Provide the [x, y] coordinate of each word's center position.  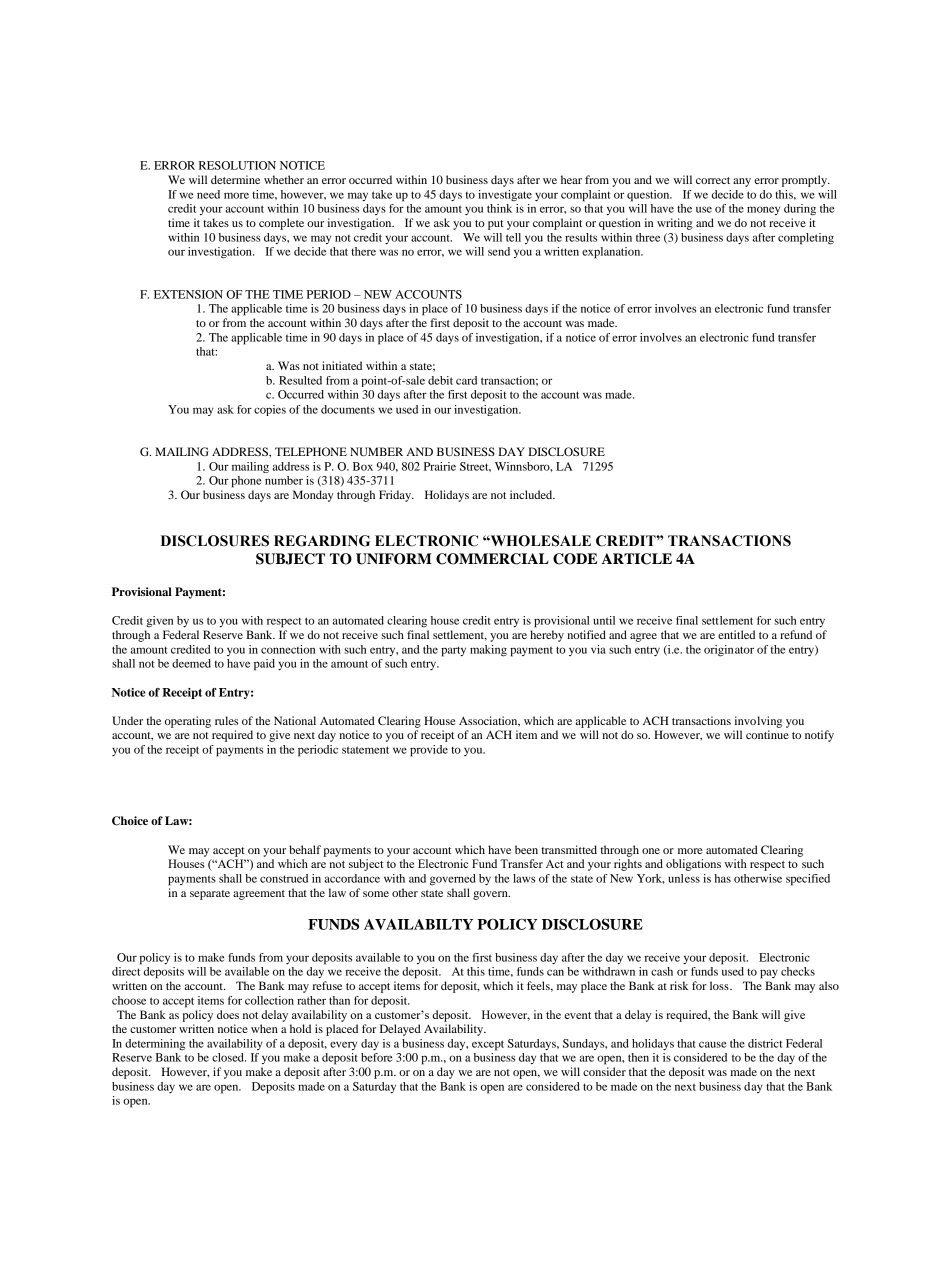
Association [489, 721]
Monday [313, 496]
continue [767, 734]
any [742, 182]
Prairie [440, 466]
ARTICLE [636, 559]
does [228, 1014]
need [208, 194]
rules [226, 720]
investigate [505, 196]
